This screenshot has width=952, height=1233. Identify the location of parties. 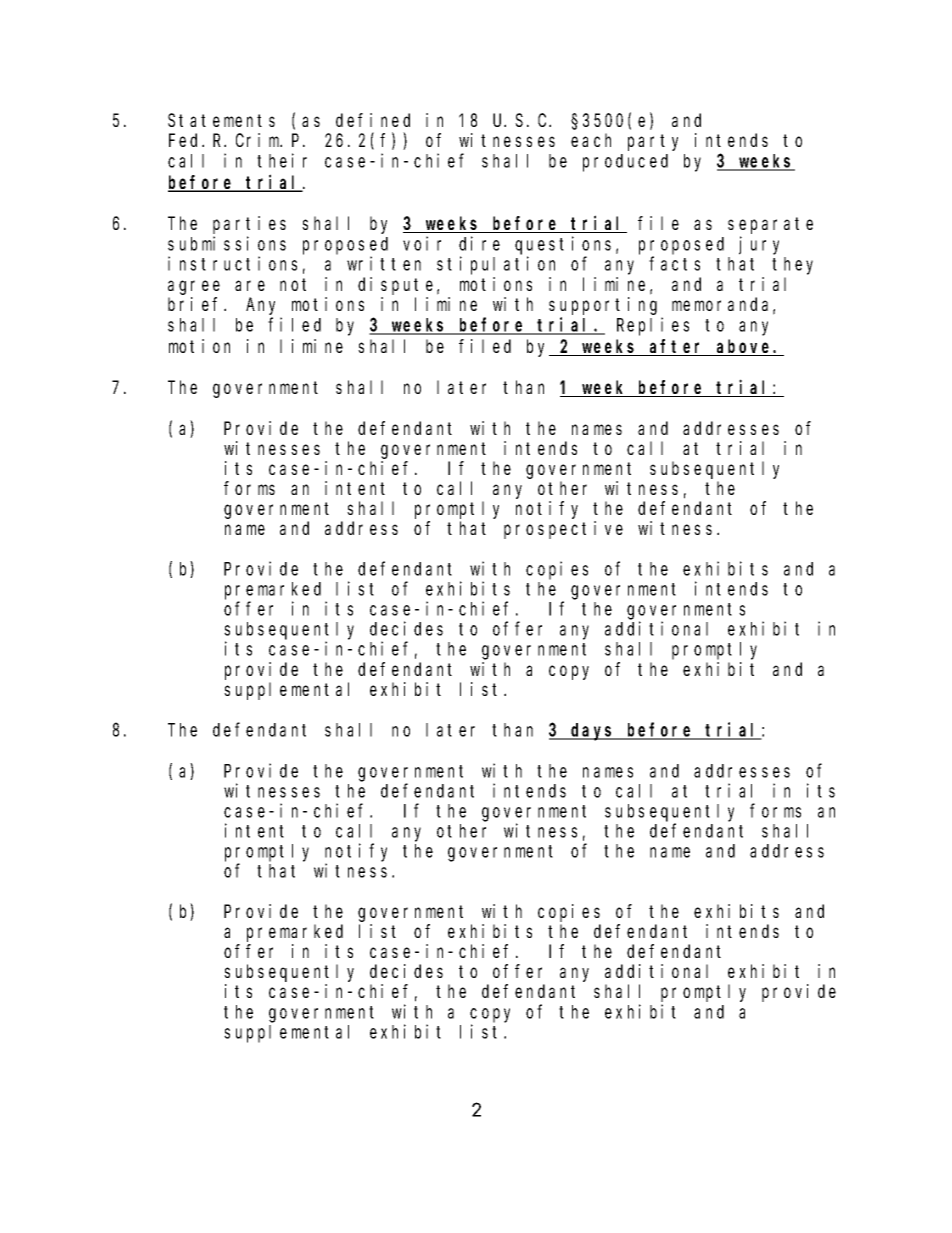
(249, 225).
